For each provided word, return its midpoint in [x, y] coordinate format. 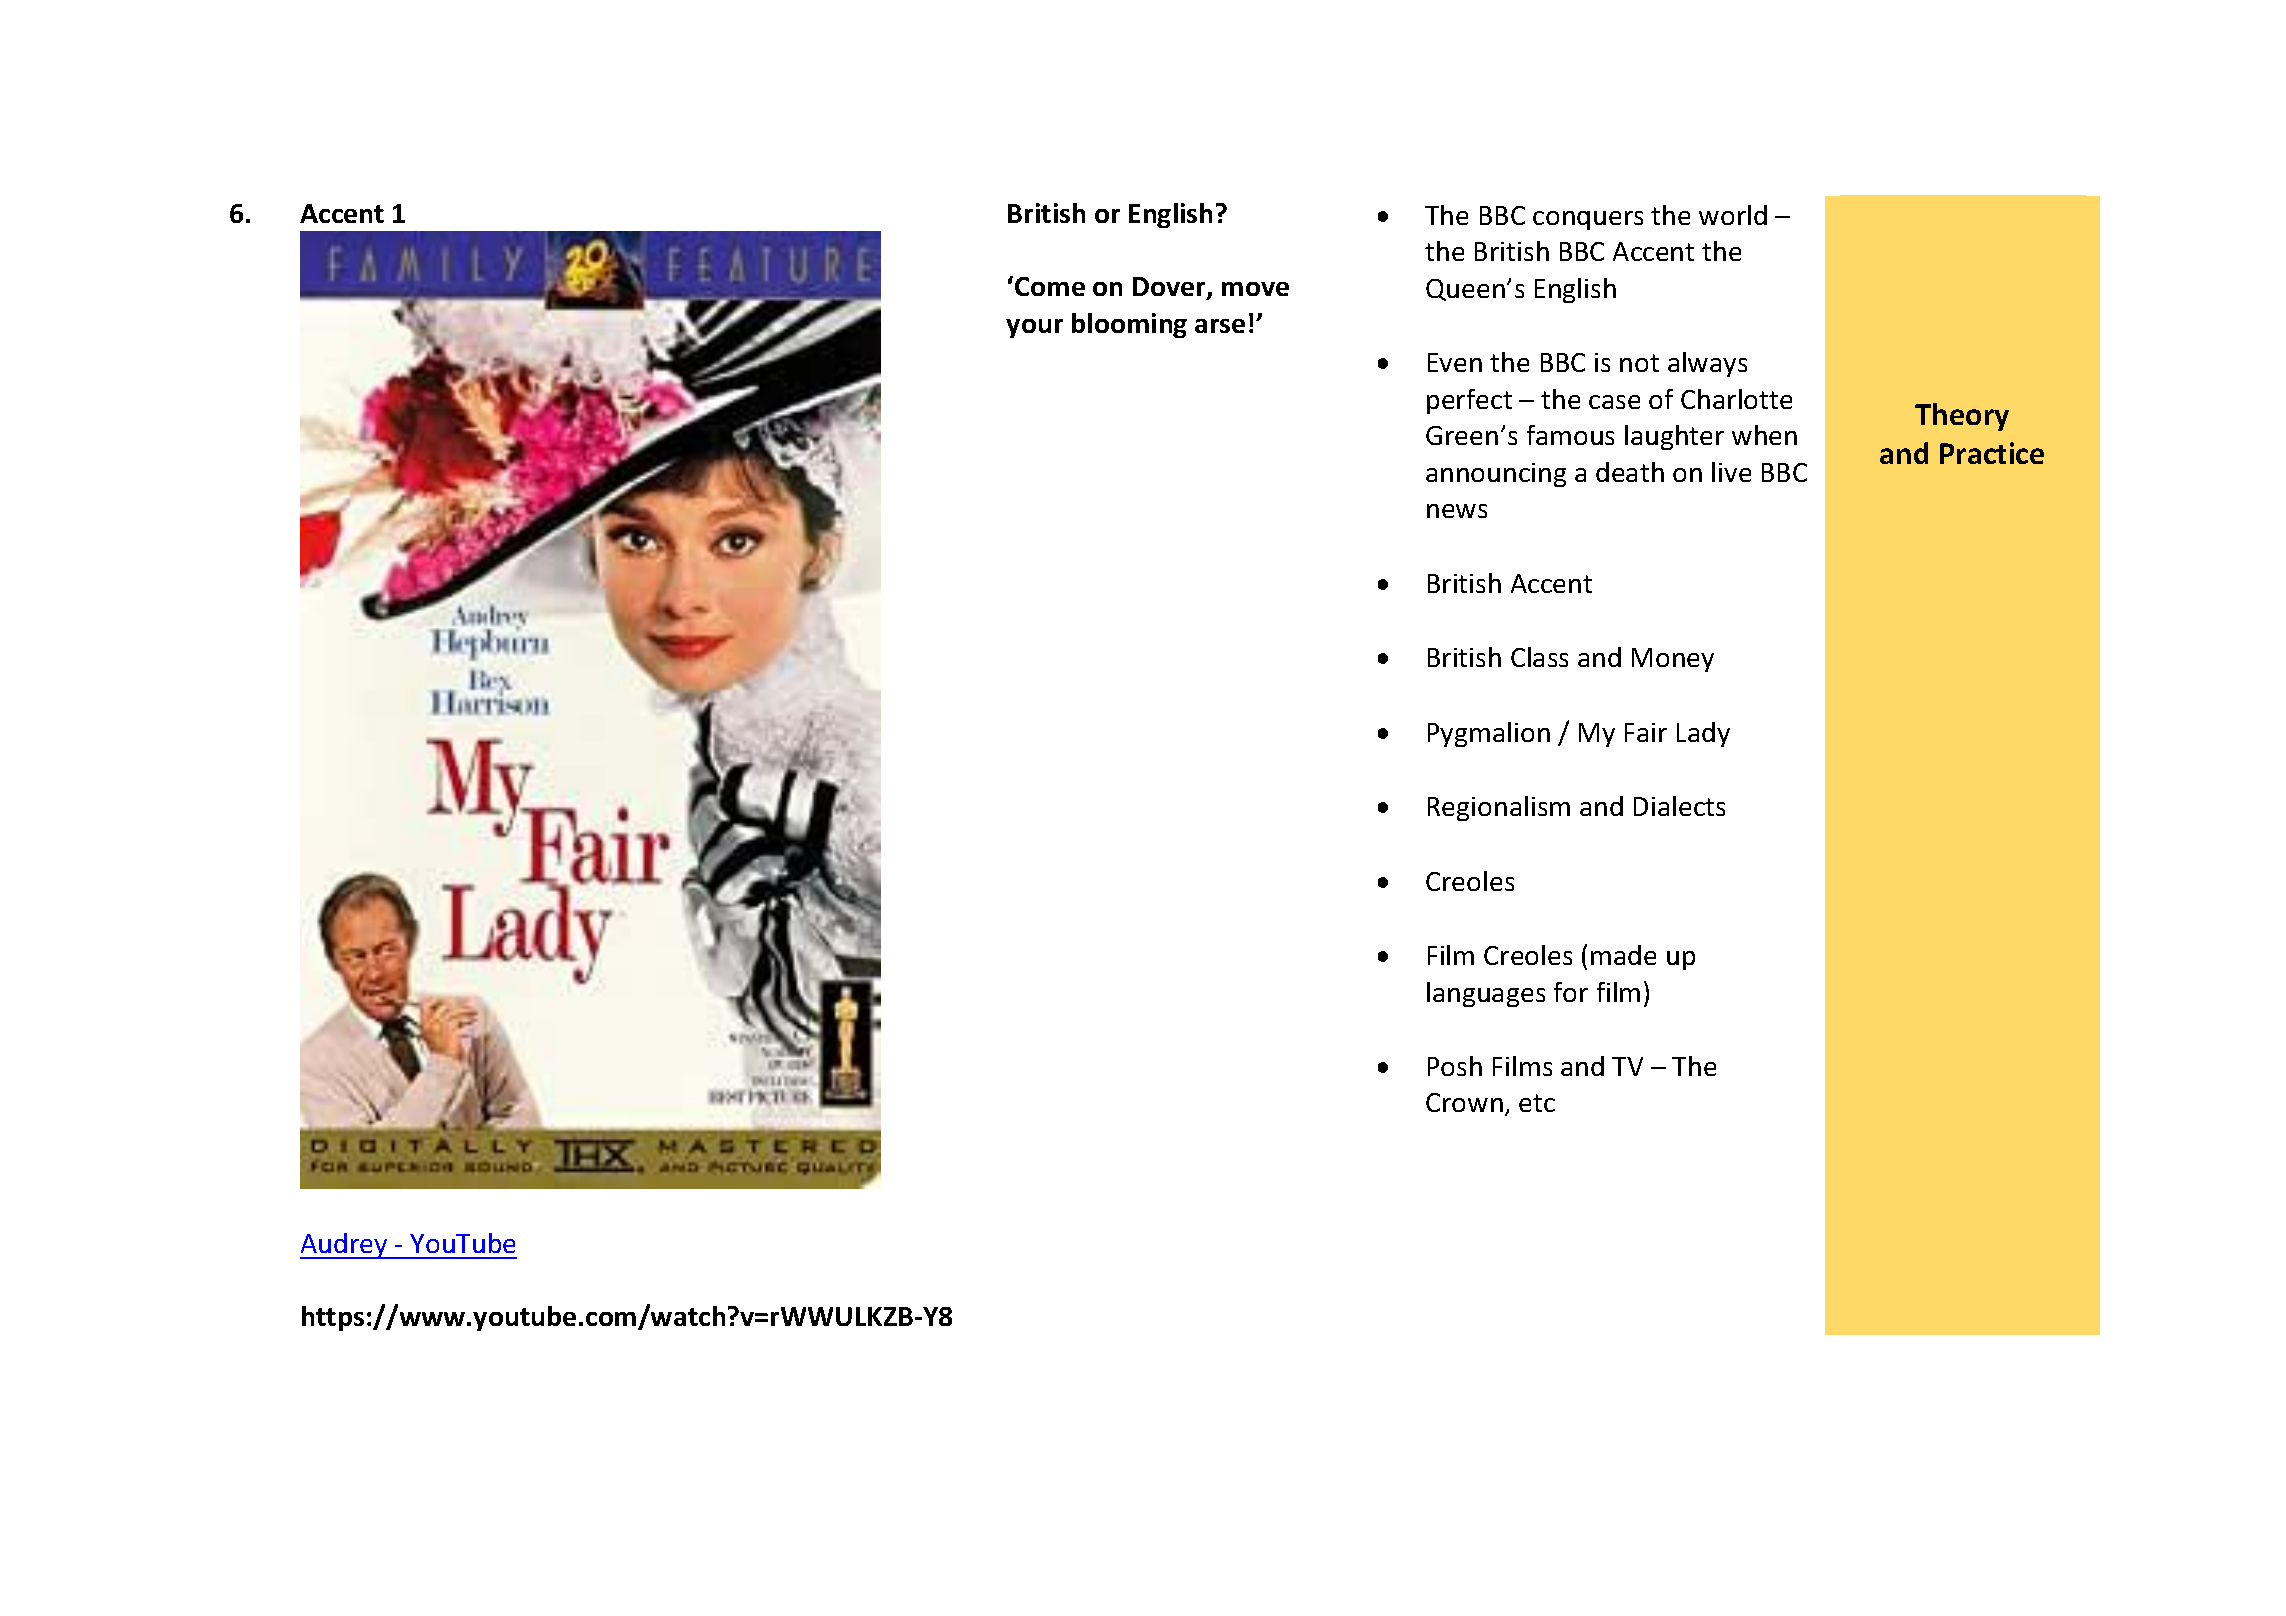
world [1733, 215]
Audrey [345, 1246]
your [1034, 328]
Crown [1464, 1102]
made [1623, 955]
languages [1486, 994]
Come [1050, 286]
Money [1673, 660]
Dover [1170, 288]
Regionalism [1499, 808]
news [1457, 511]
